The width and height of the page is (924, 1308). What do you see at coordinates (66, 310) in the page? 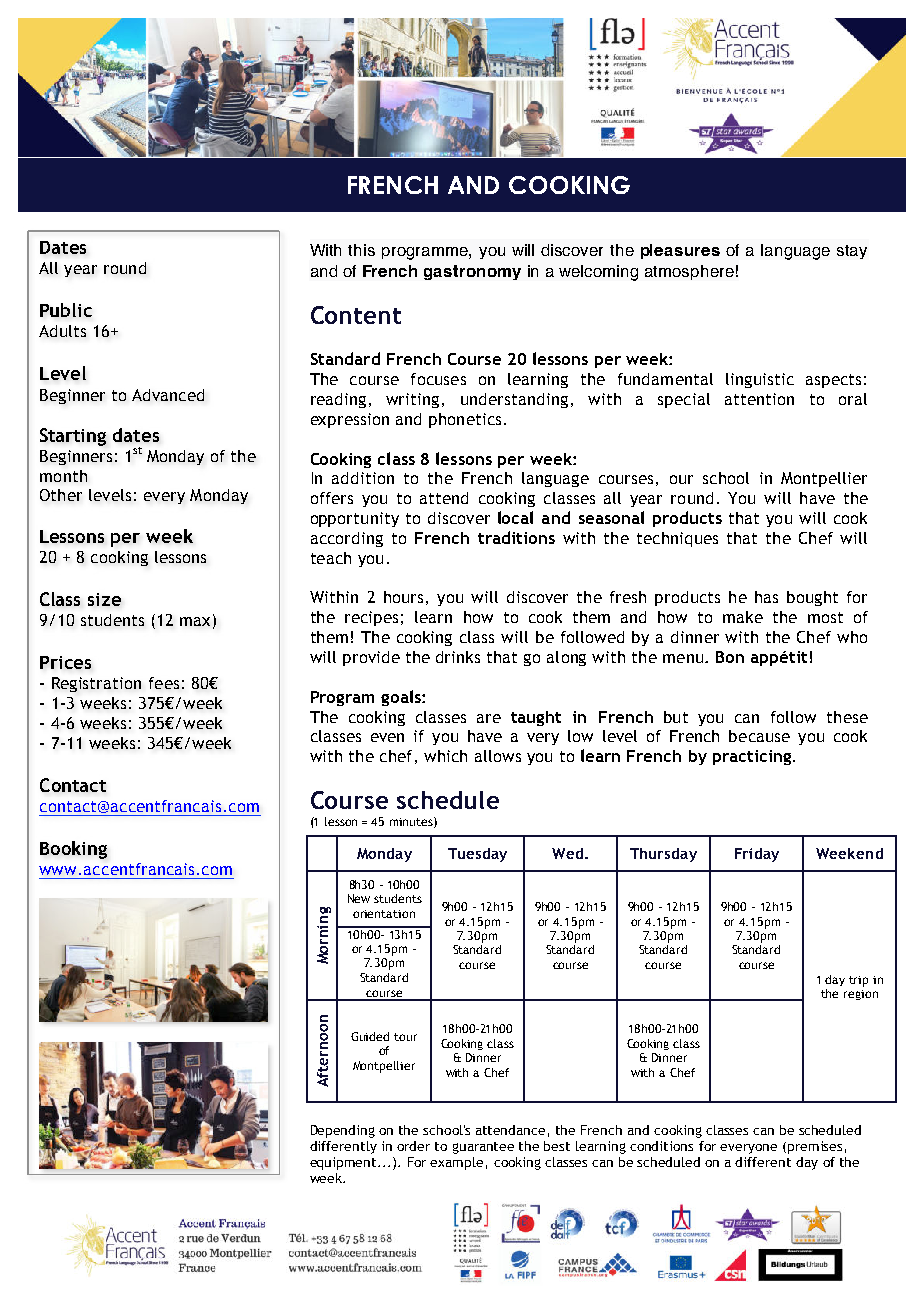
I see `Public` at bounding box center [66, 310].
